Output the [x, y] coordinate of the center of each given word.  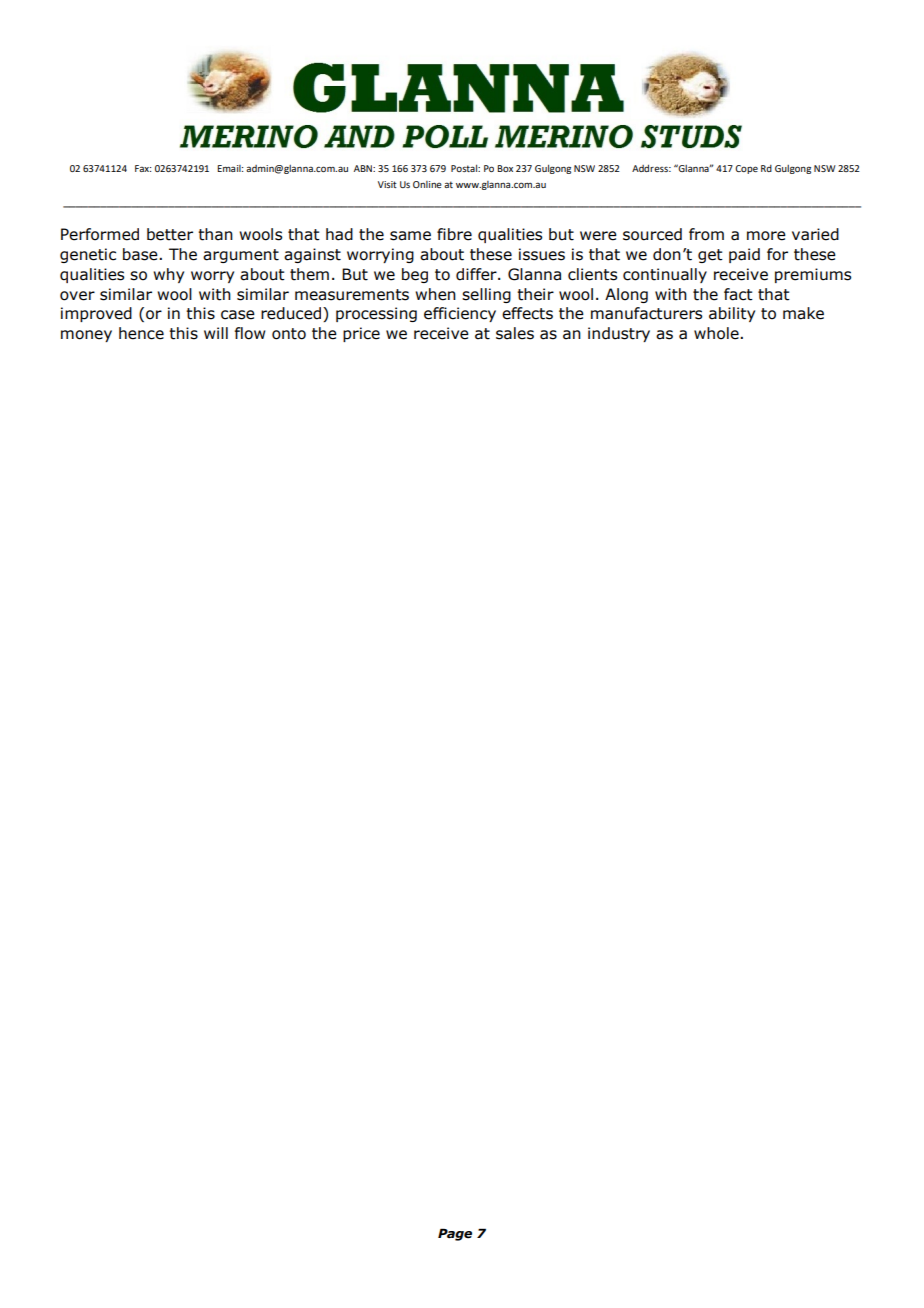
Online [427, 184]
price [361, 334]
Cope [746, 169]
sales [515, 333]
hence [141, 333]
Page [455, 1234]
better [170, 234]
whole [717, 333]
